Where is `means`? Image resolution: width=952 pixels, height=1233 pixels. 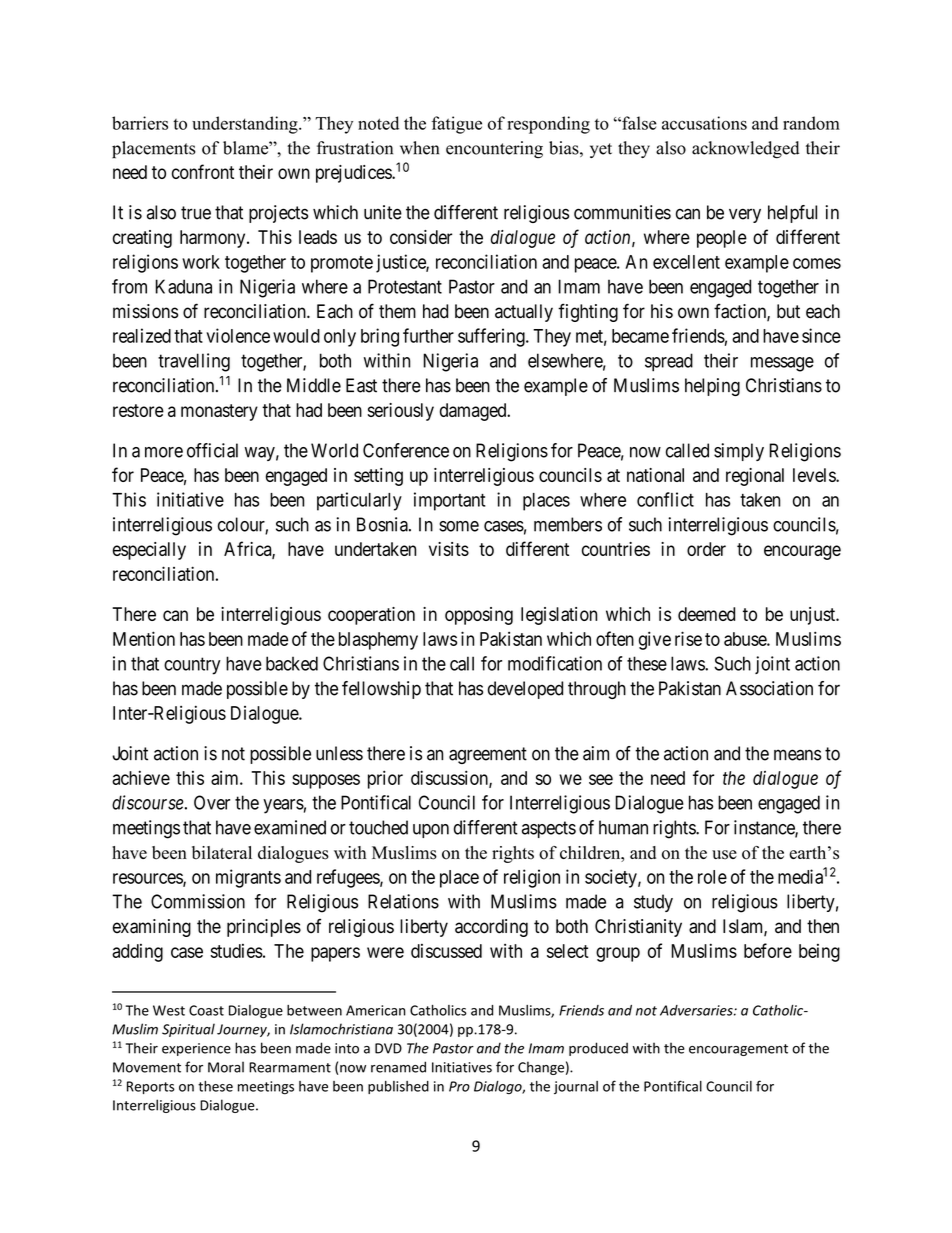 means is located at coordinates (797, 755).
